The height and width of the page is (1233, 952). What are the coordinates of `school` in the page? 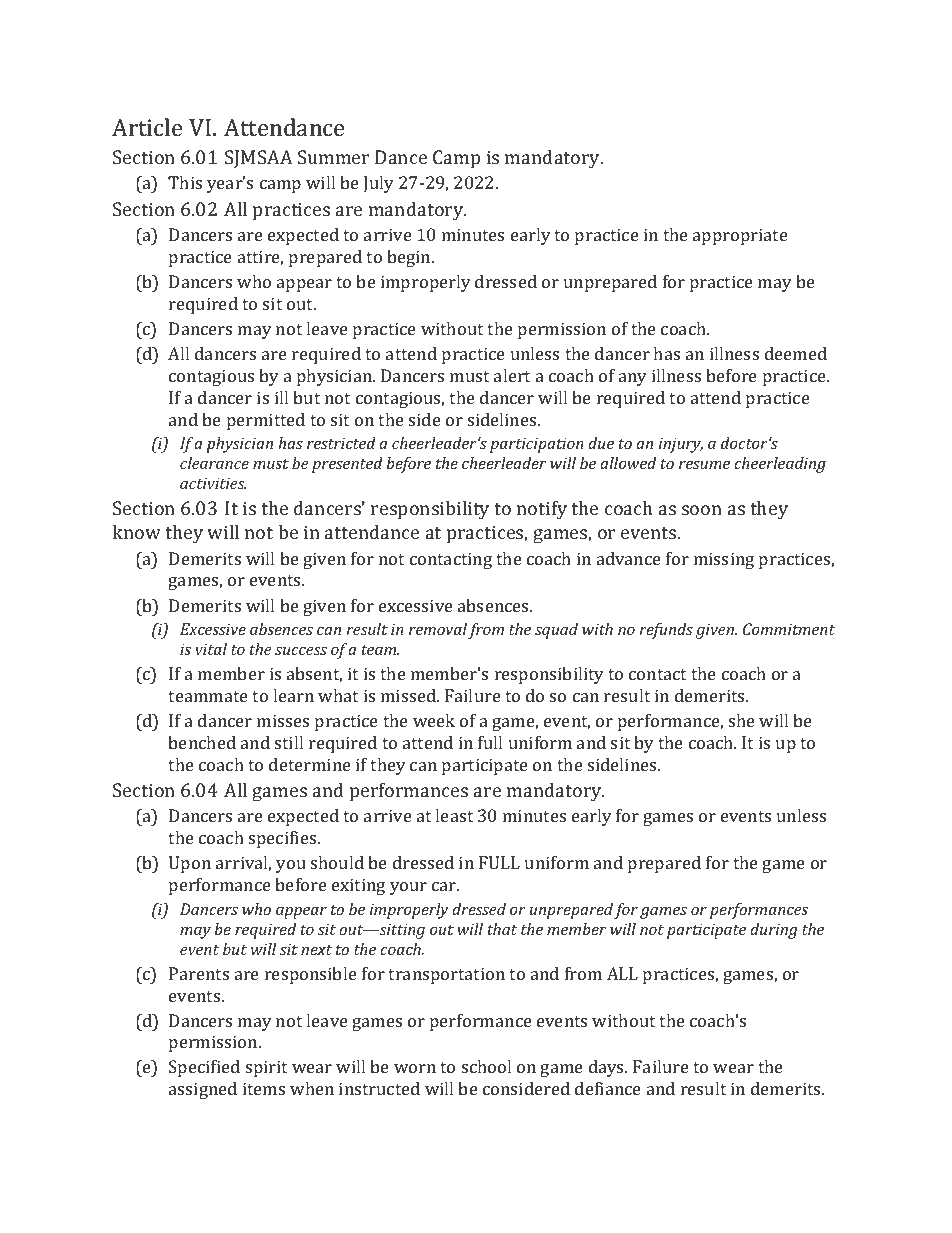 It's located at (486, 1066).
